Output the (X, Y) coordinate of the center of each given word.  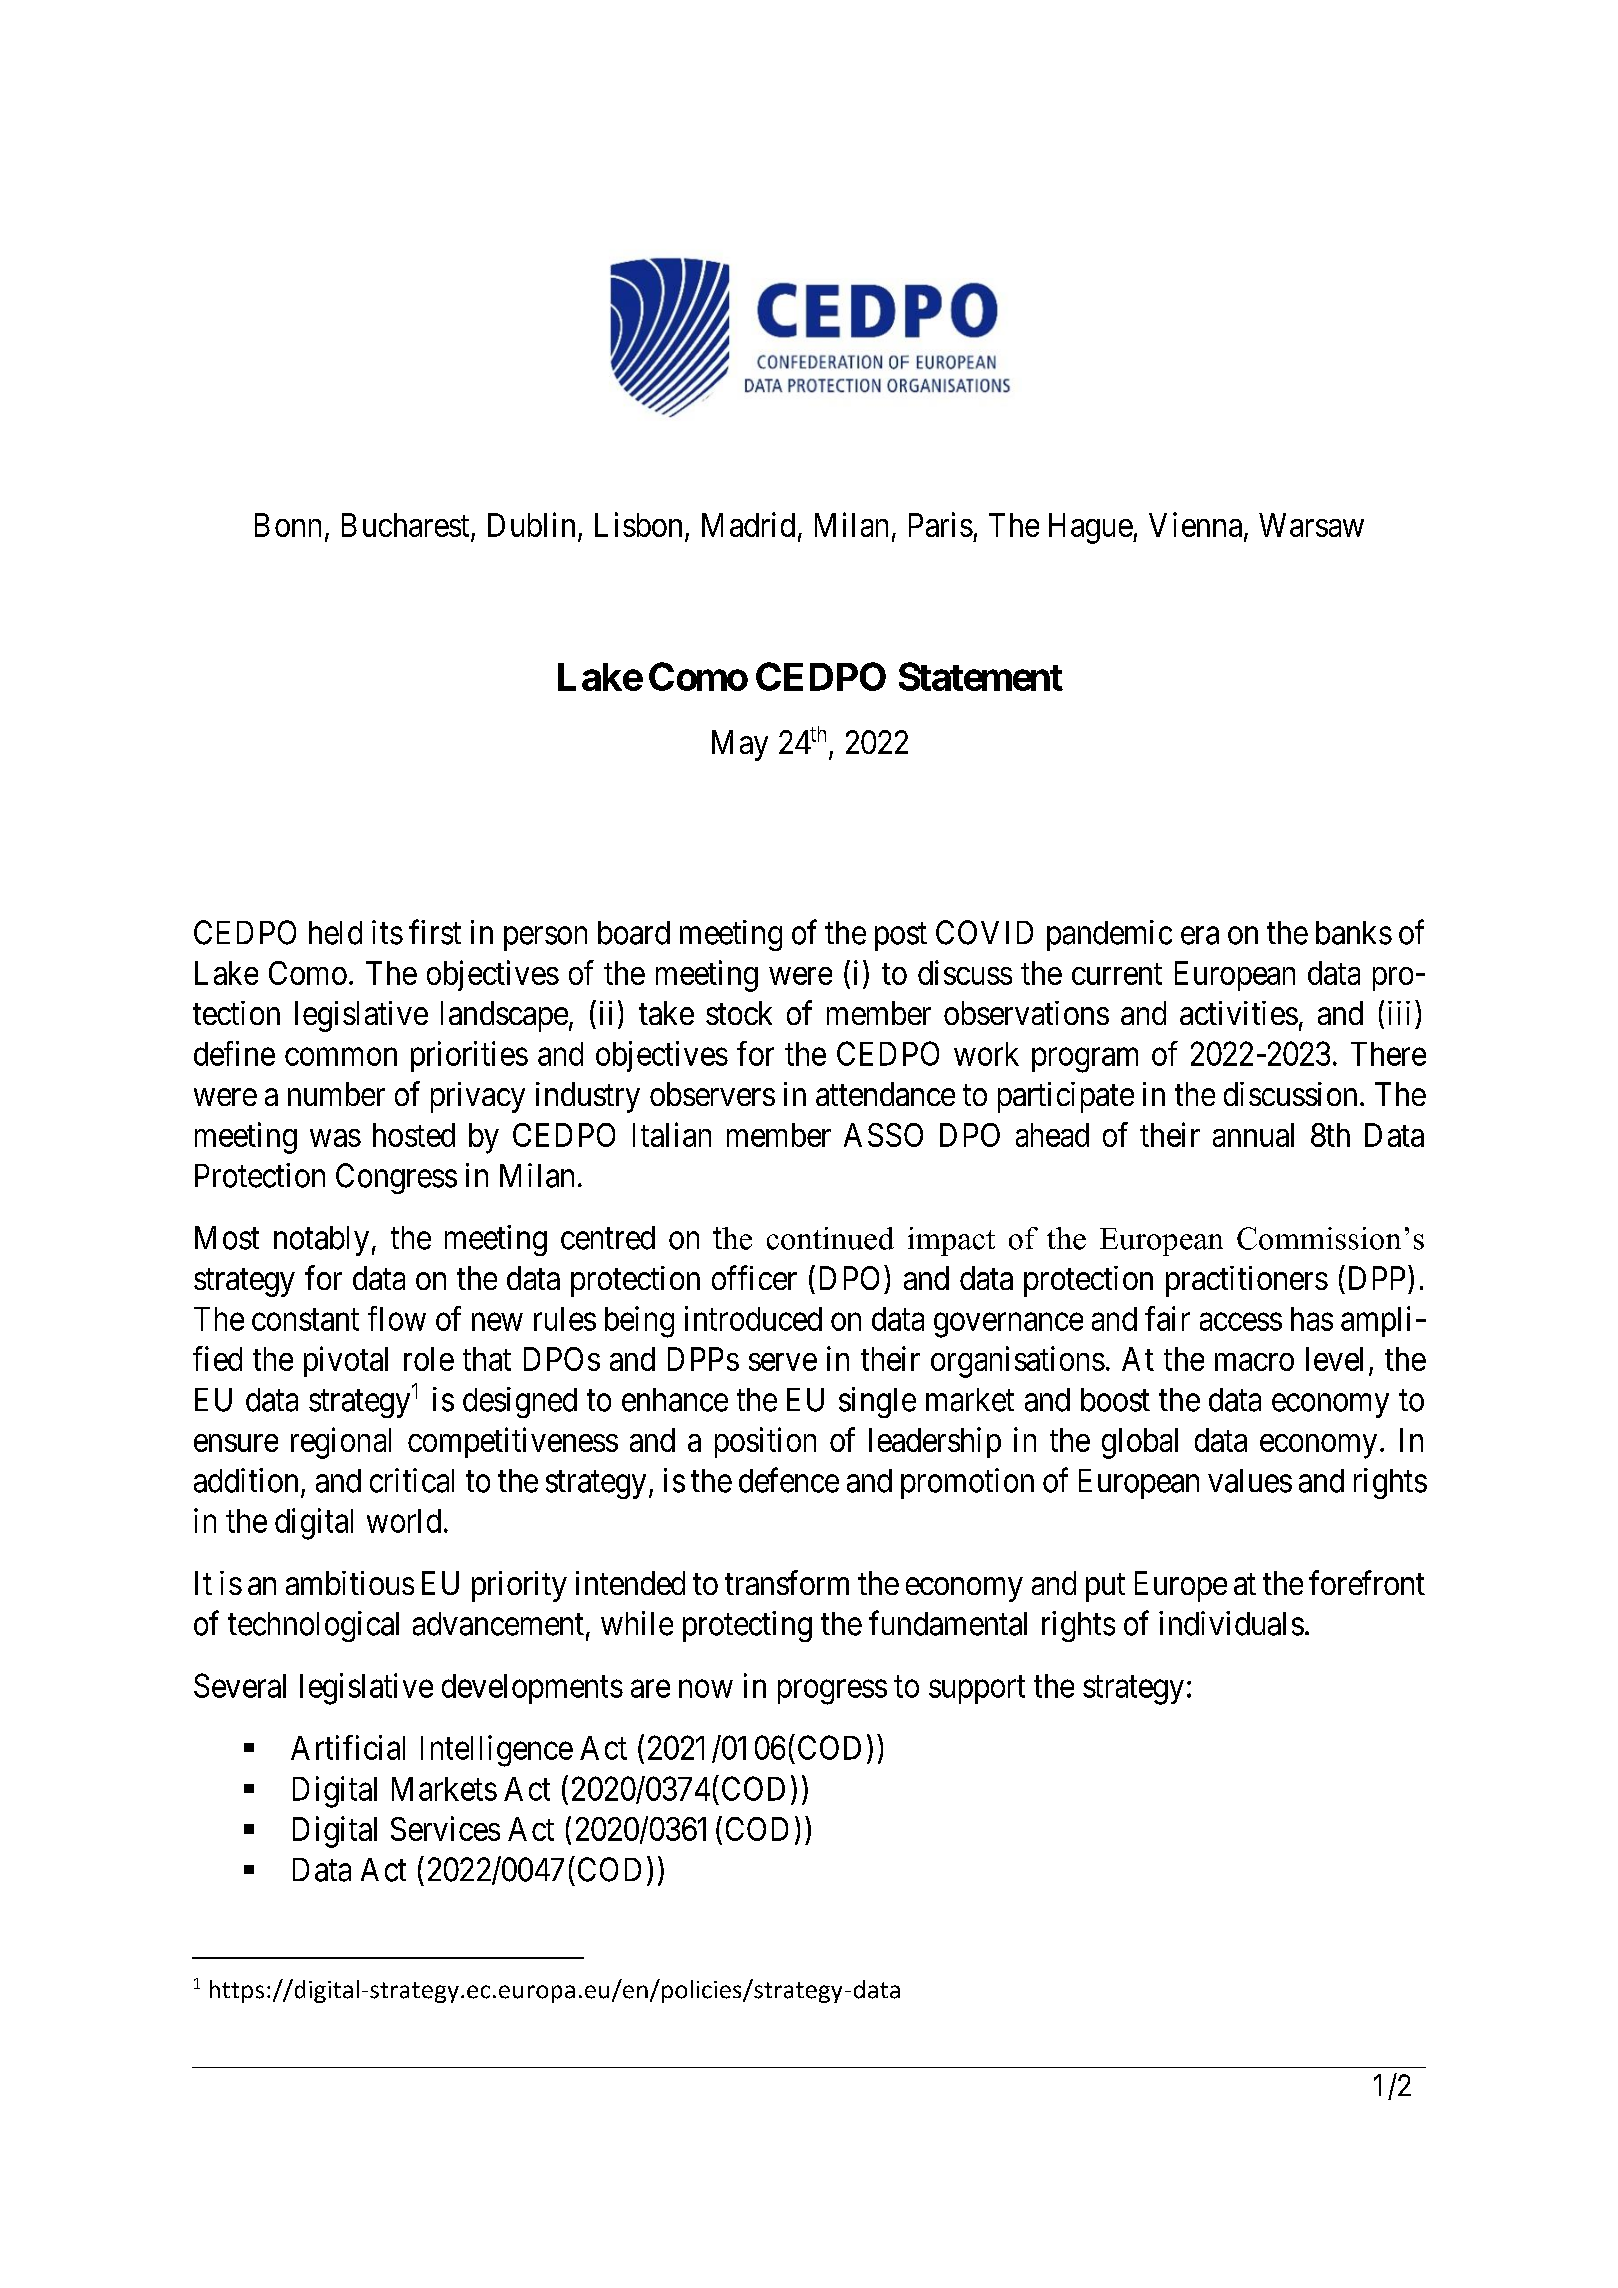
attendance (885, 1094)
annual (1253, 1135)
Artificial (348, 1747)
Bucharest (407, 526)
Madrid (748, 524)
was (335, 1138)
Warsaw (1311, 525)
